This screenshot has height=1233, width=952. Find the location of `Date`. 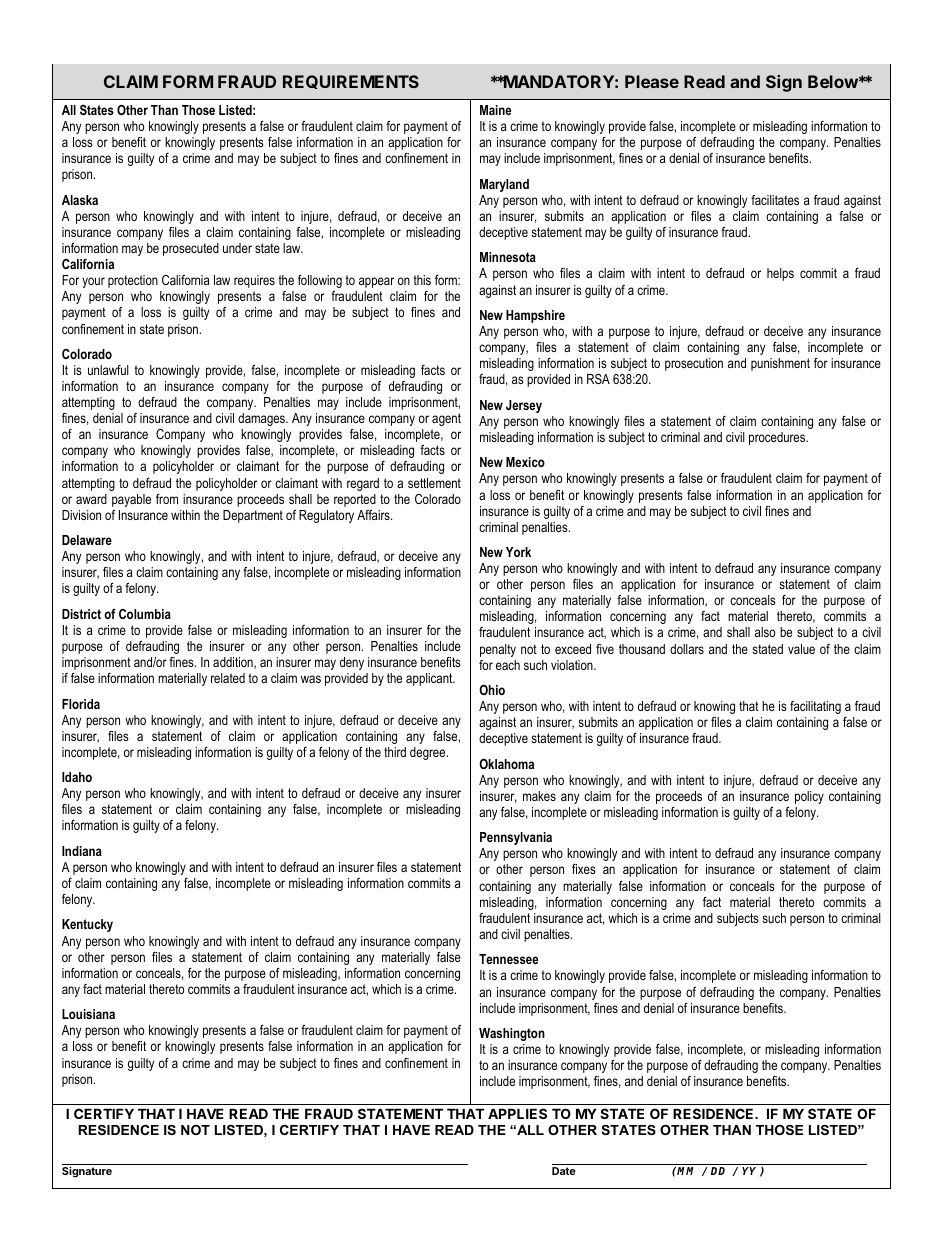

Date is located at coordinates (564, 1171).
